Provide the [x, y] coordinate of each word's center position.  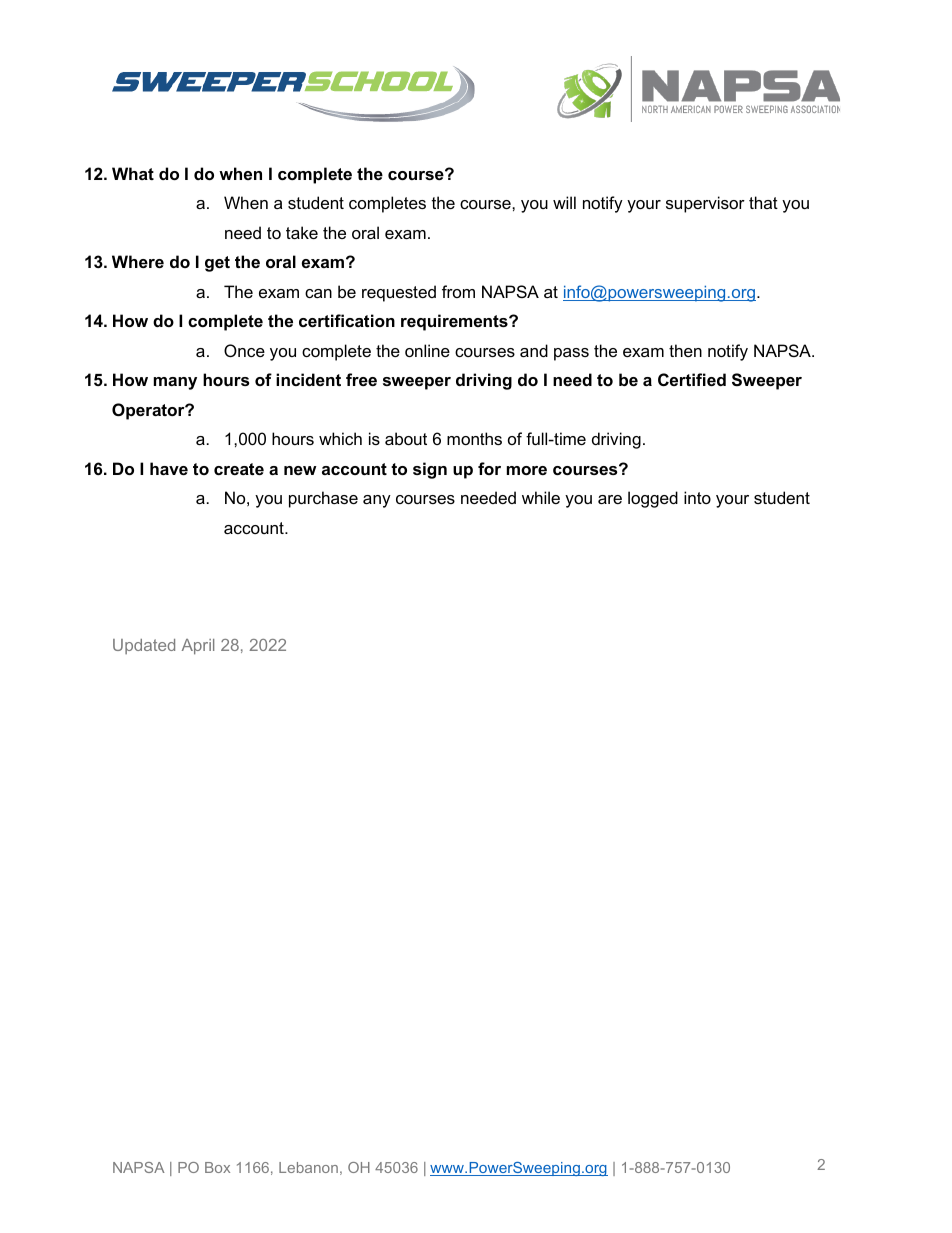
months [474, 438]
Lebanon [308, 1167]
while [541, 497]
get [217, 264]
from [458, 291]
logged [653, 499]
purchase [323, 499]
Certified [692, 379]
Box [217, 1167]
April [198, 647]
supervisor [705, 204]
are [610, 499]
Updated [144, 646]
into [697, 497]
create [239, 469]
